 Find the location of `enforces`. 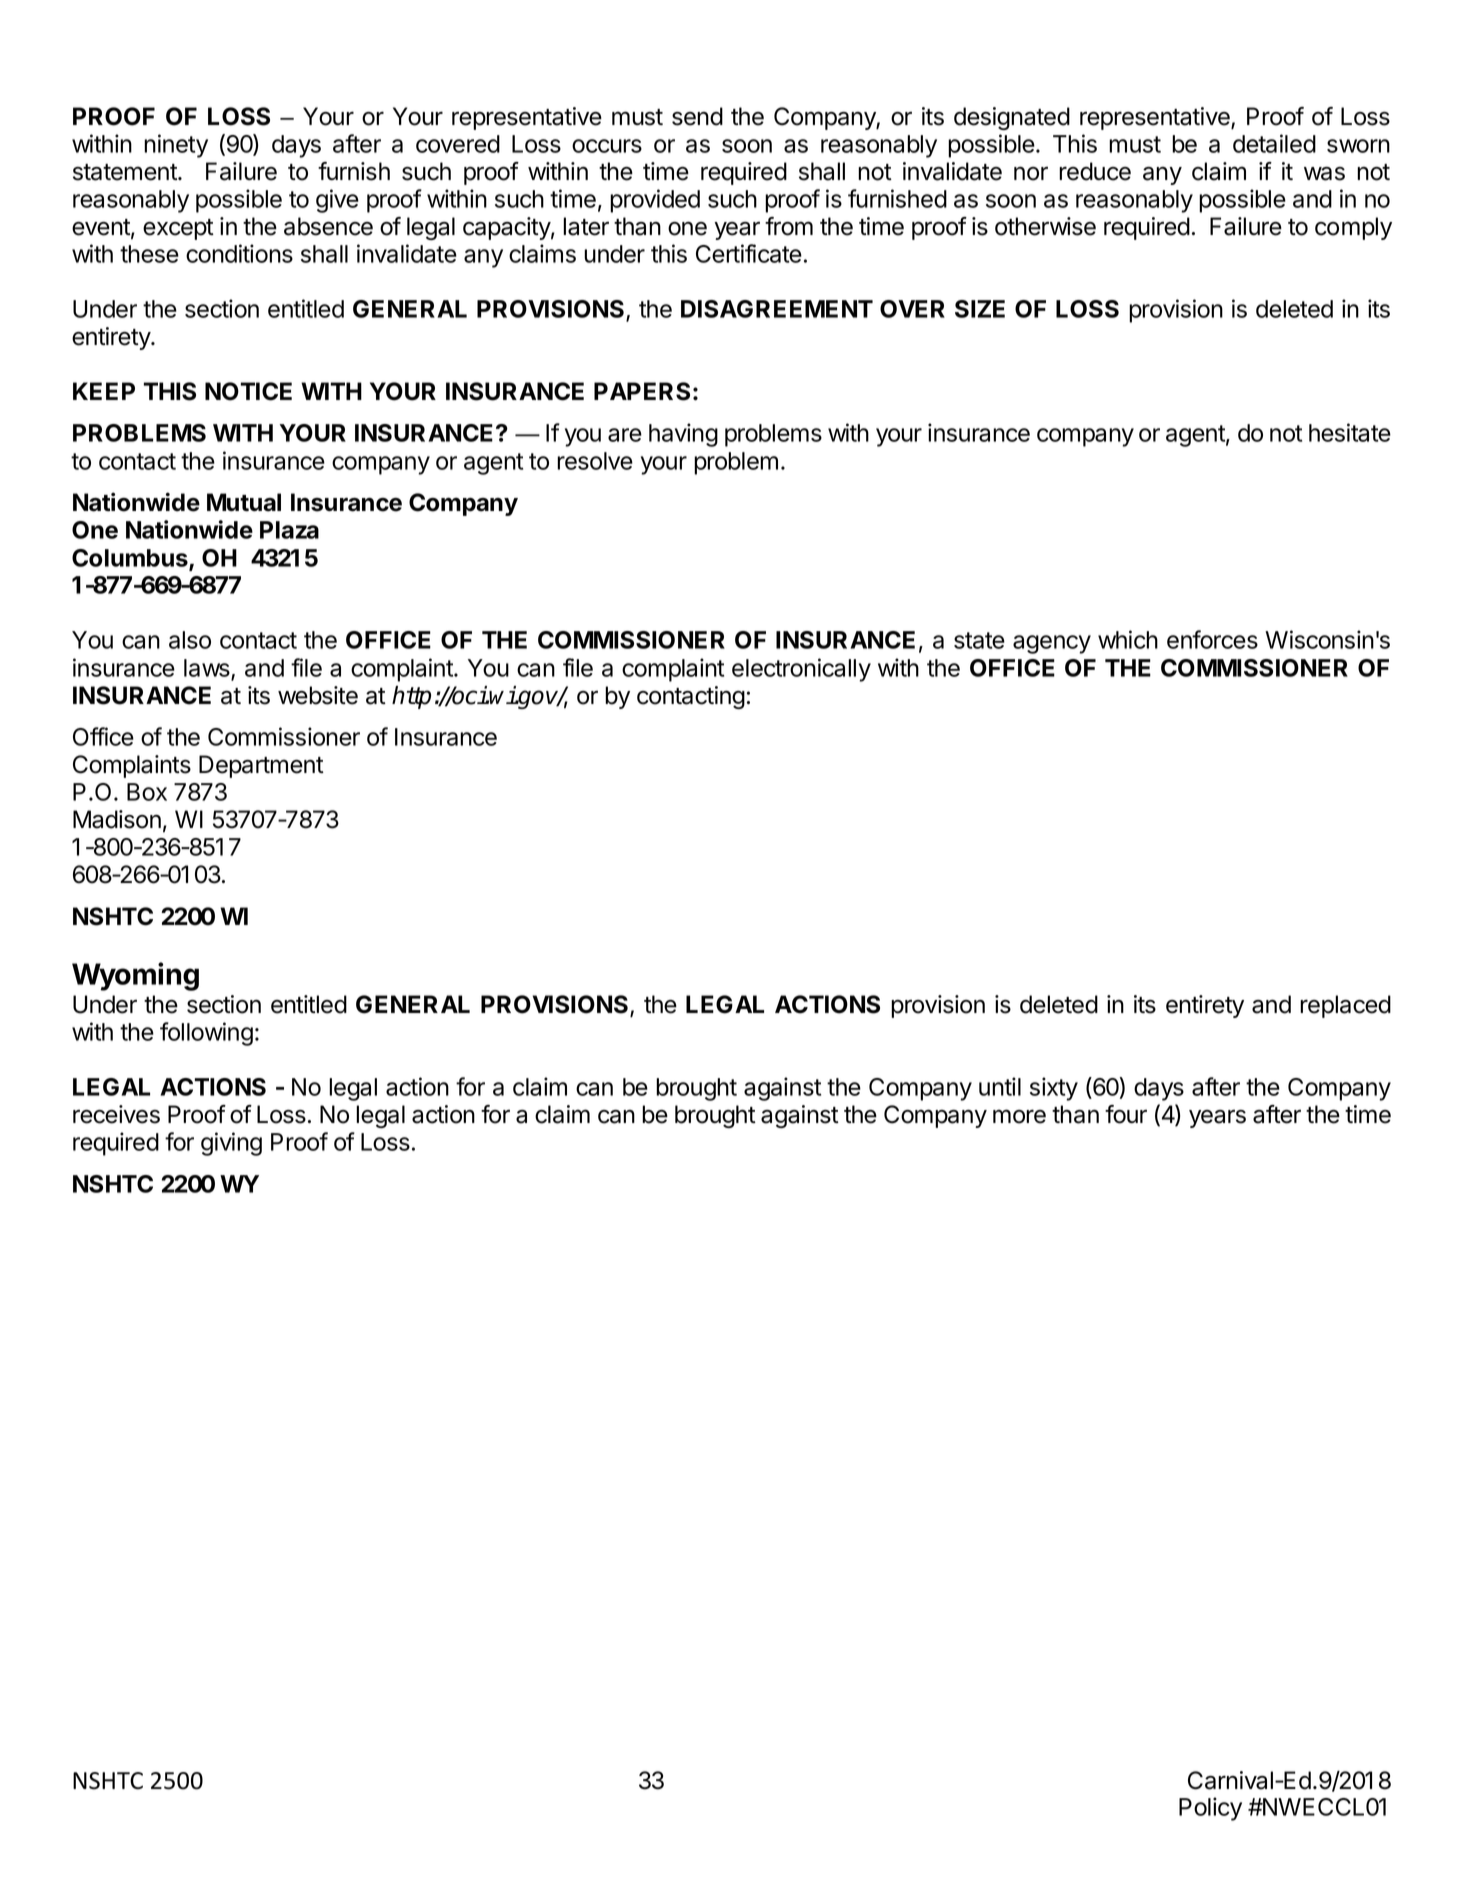

enforces is located at coordinates (1212, 639).
